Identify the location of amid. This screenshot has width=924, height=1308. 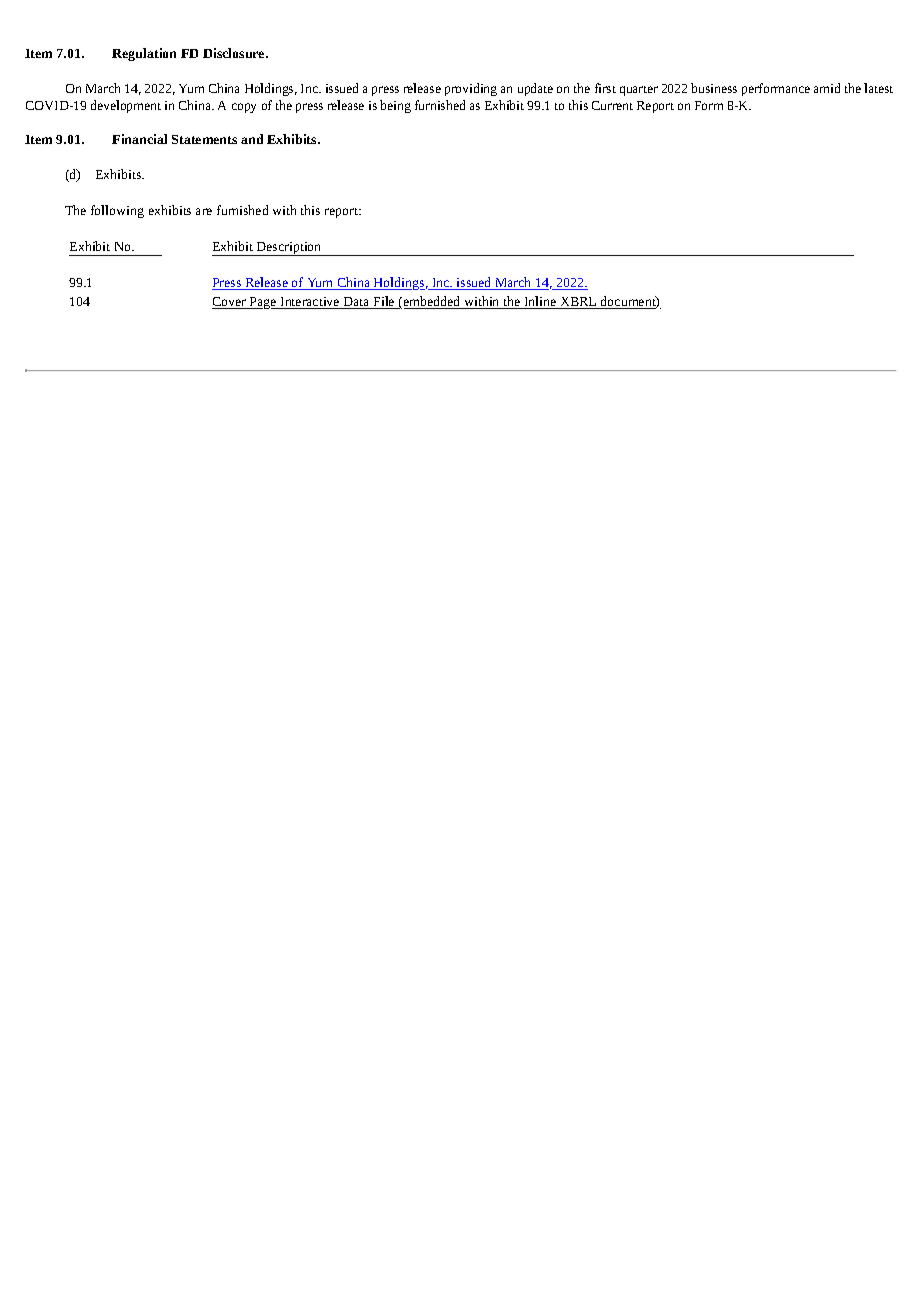
(827, 88).
